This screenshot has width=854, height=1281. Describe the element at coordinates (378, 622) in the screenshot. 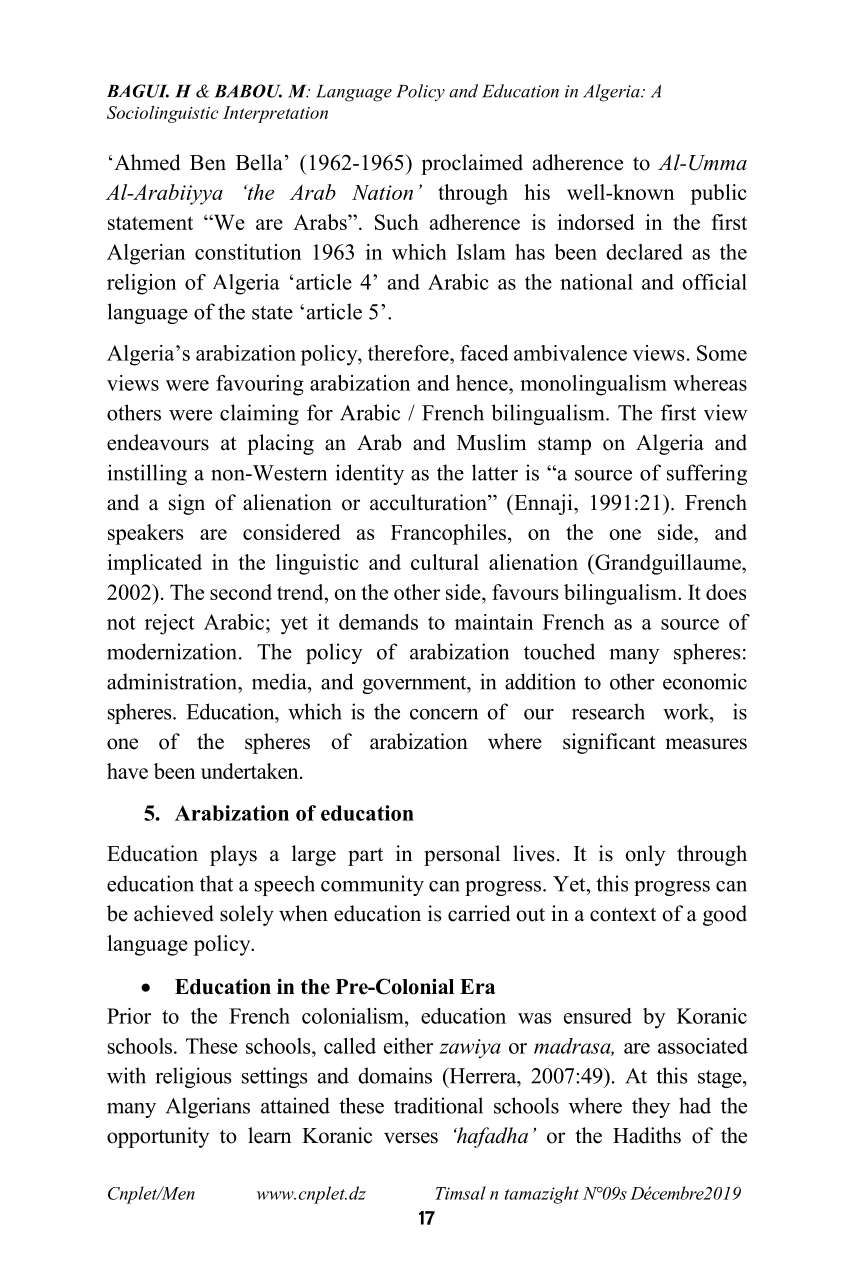

I see `demands` at that location.
